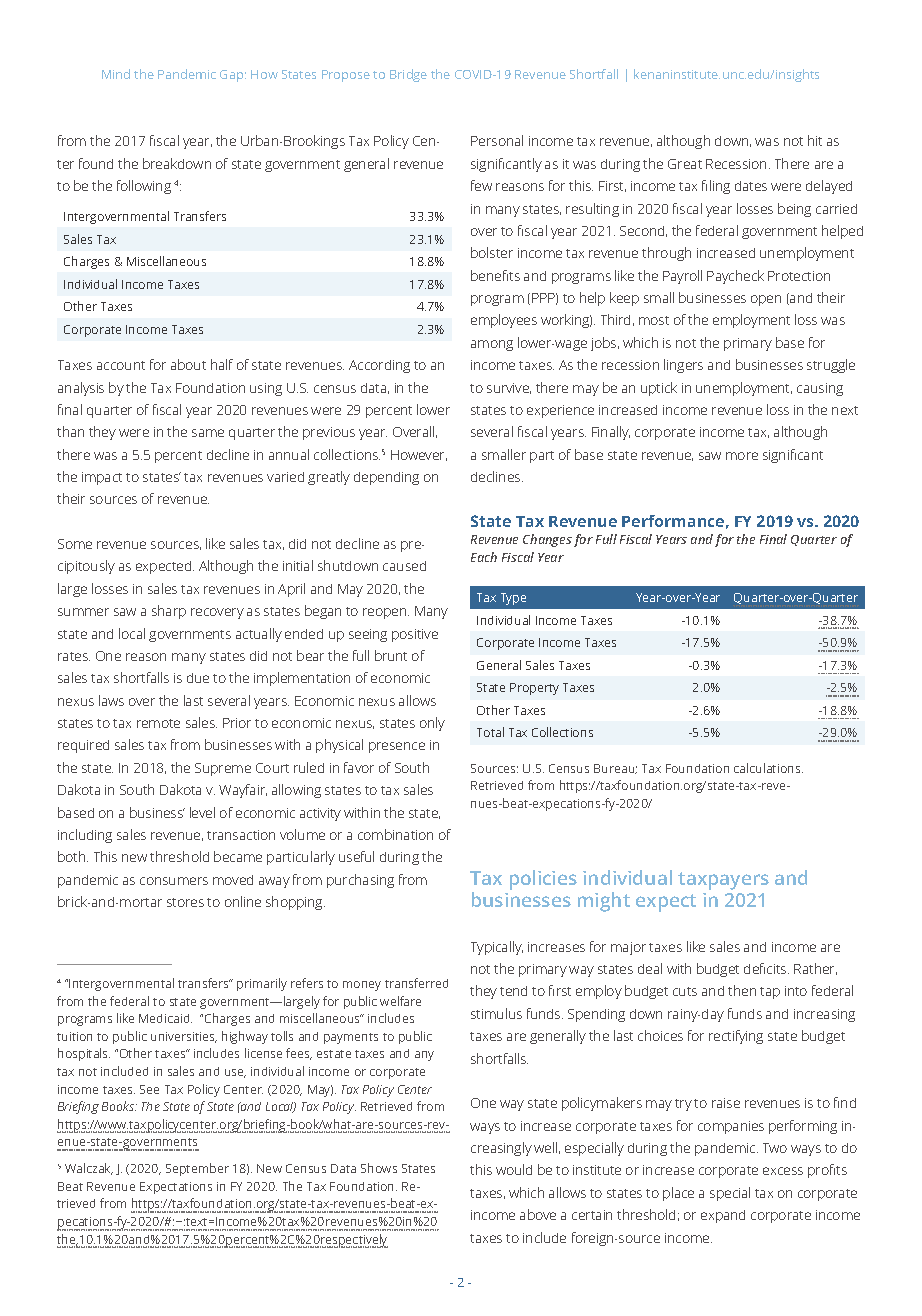 This screenshot has width=922, height=1316. What do you see at coordinates (497, 140) in the screenshot?
I see `Personal` at bounding box center [497, 140].
